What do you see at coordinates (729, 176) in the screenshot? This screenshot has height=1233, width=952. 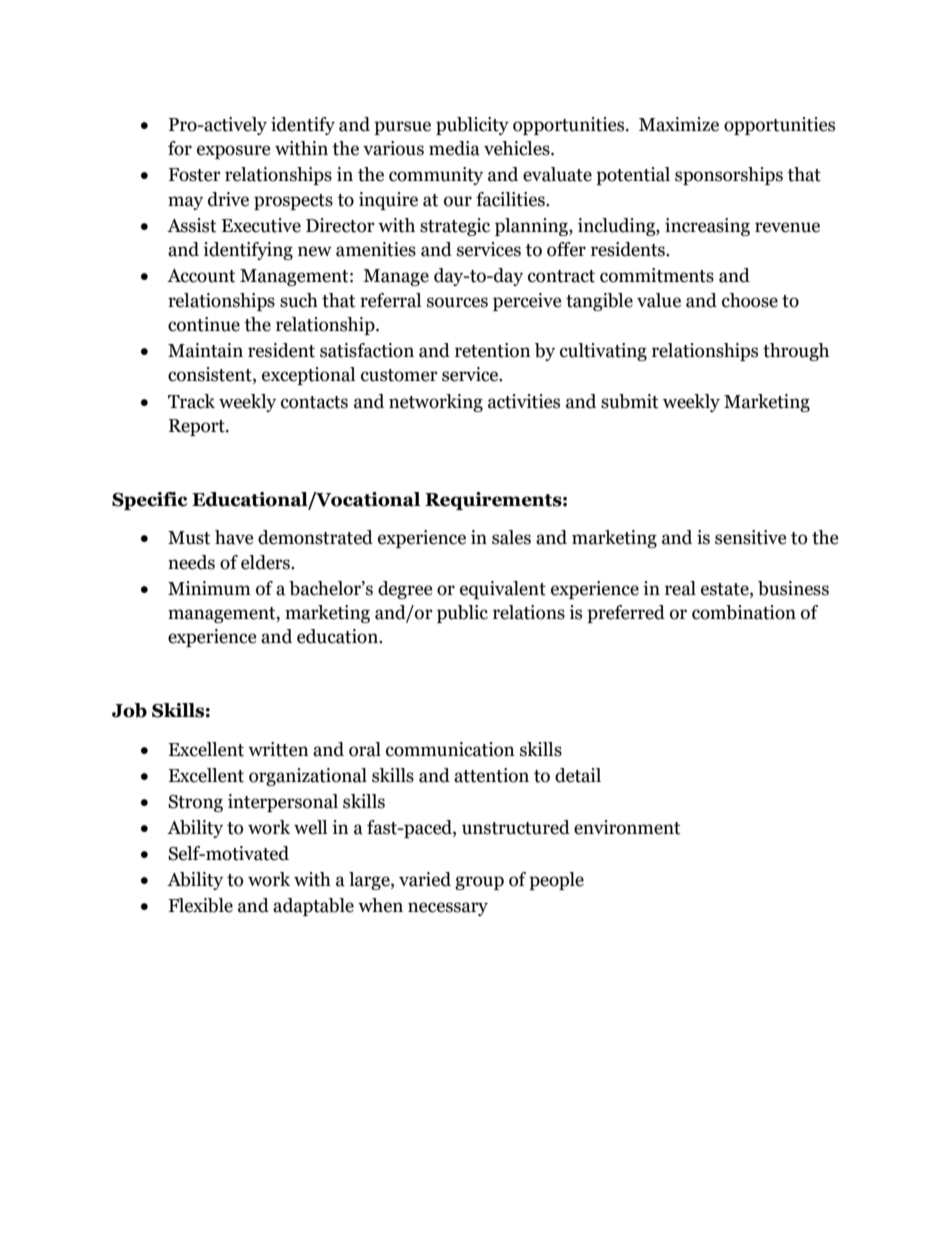 I see `sponsorships` at bounding box center [729, 176].
